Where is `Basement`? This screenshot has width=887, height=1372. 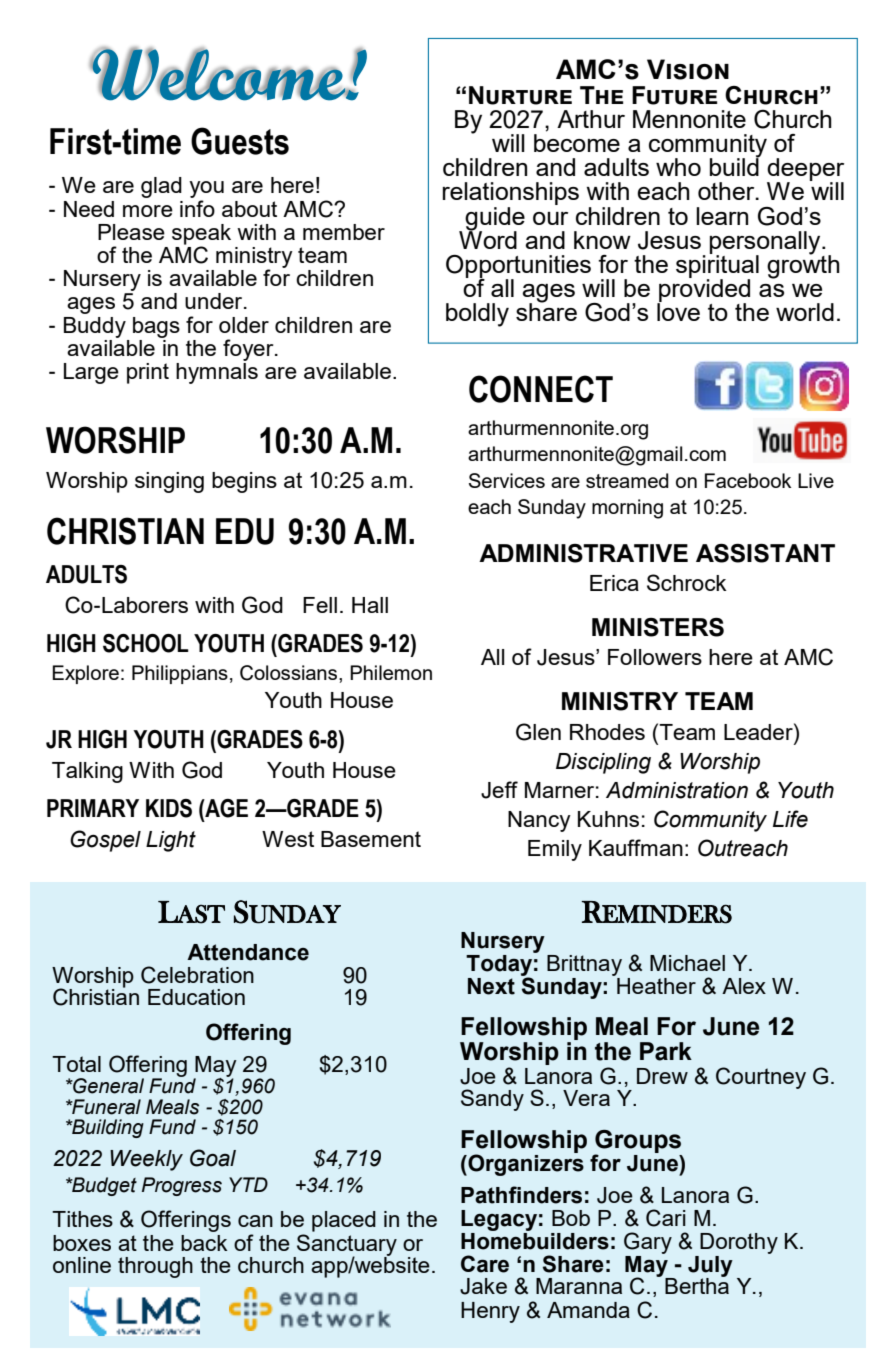 Basement is located at coordinates (371, 839).
